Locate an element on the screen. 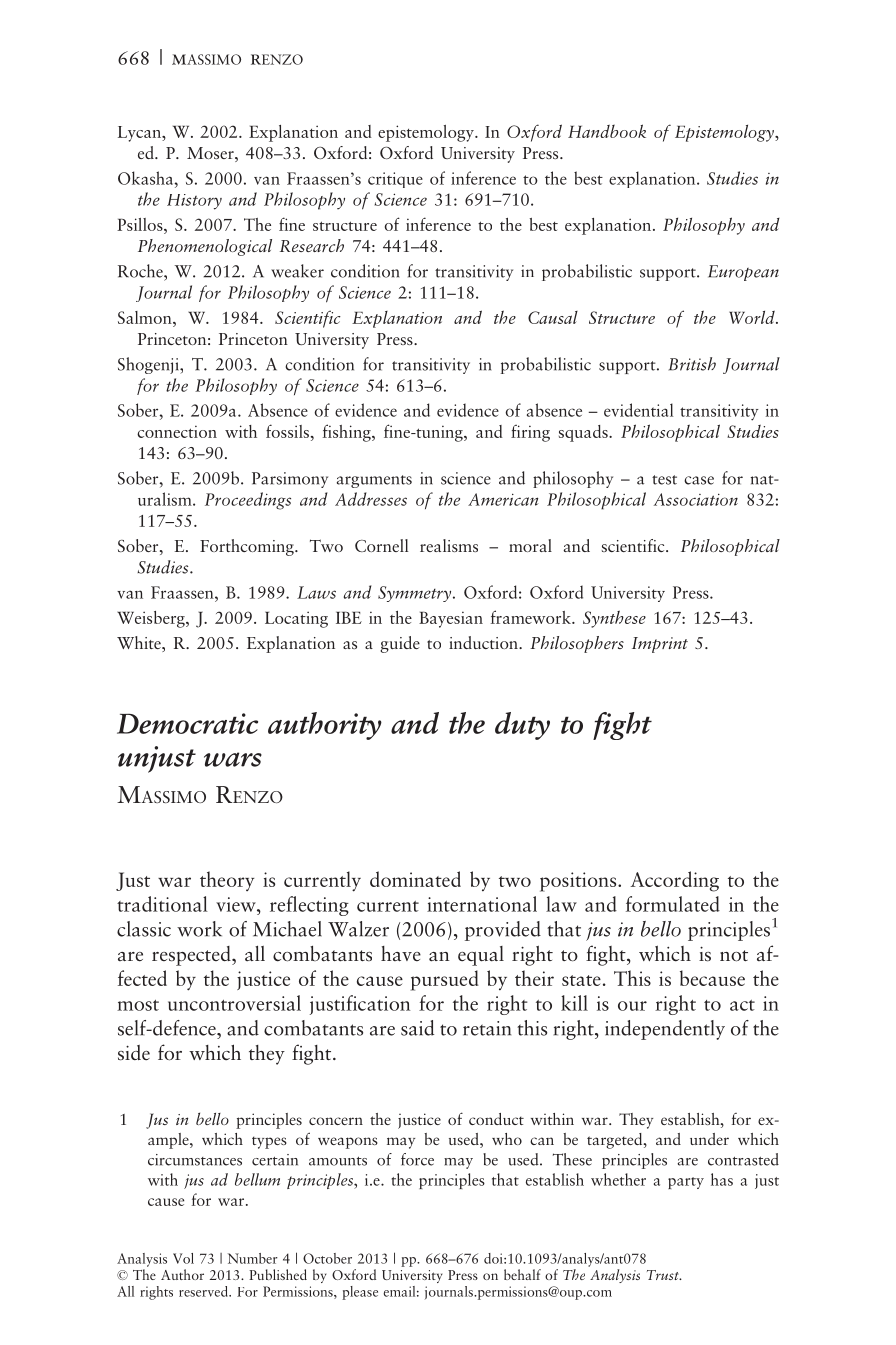 The height and width of the screenshot is (1345, 896). Imprint is located at coordinates (660, 645).
